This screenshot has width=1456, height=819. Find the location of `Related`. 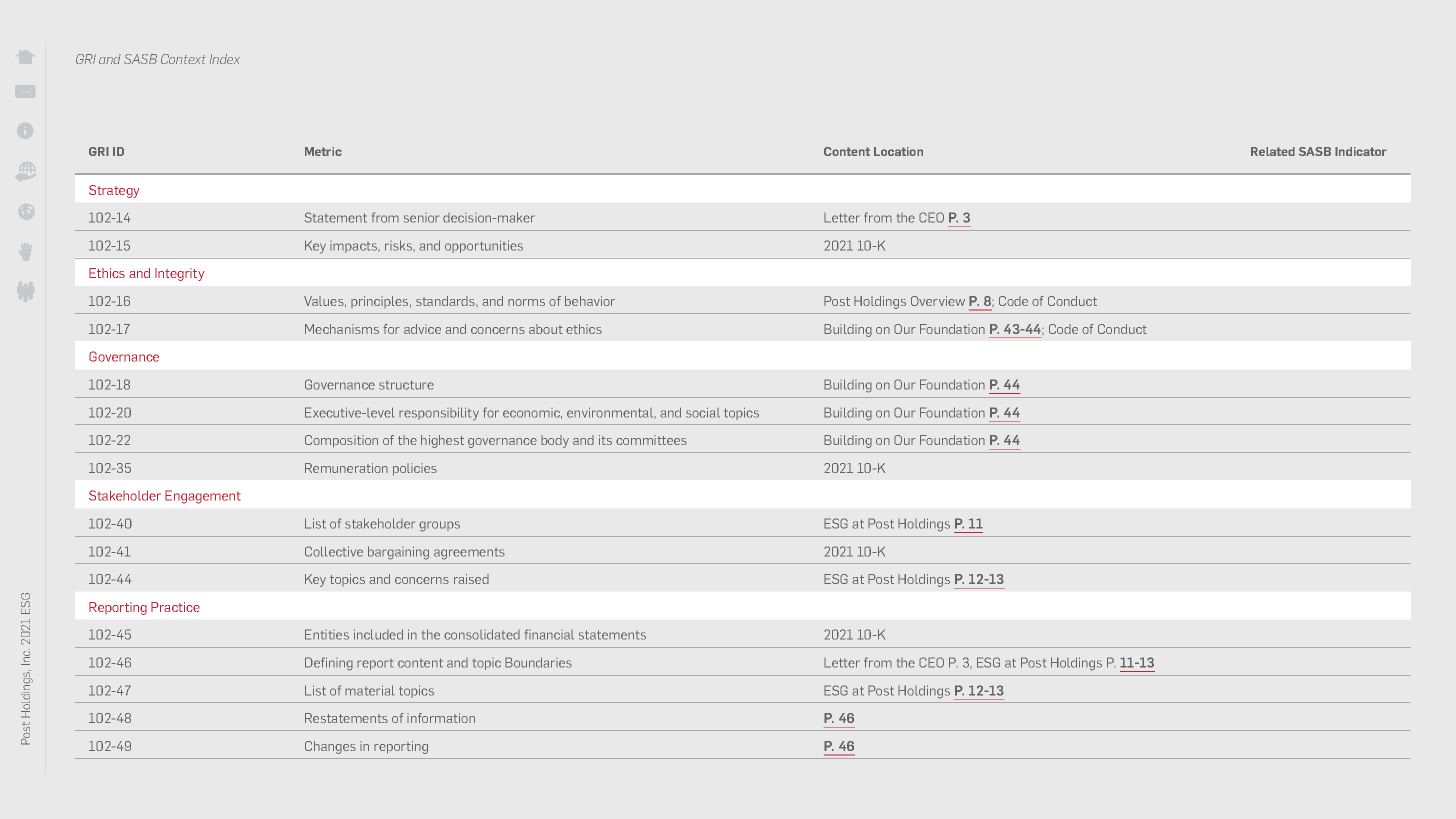

Related is located at coordinates (1273, 151).
